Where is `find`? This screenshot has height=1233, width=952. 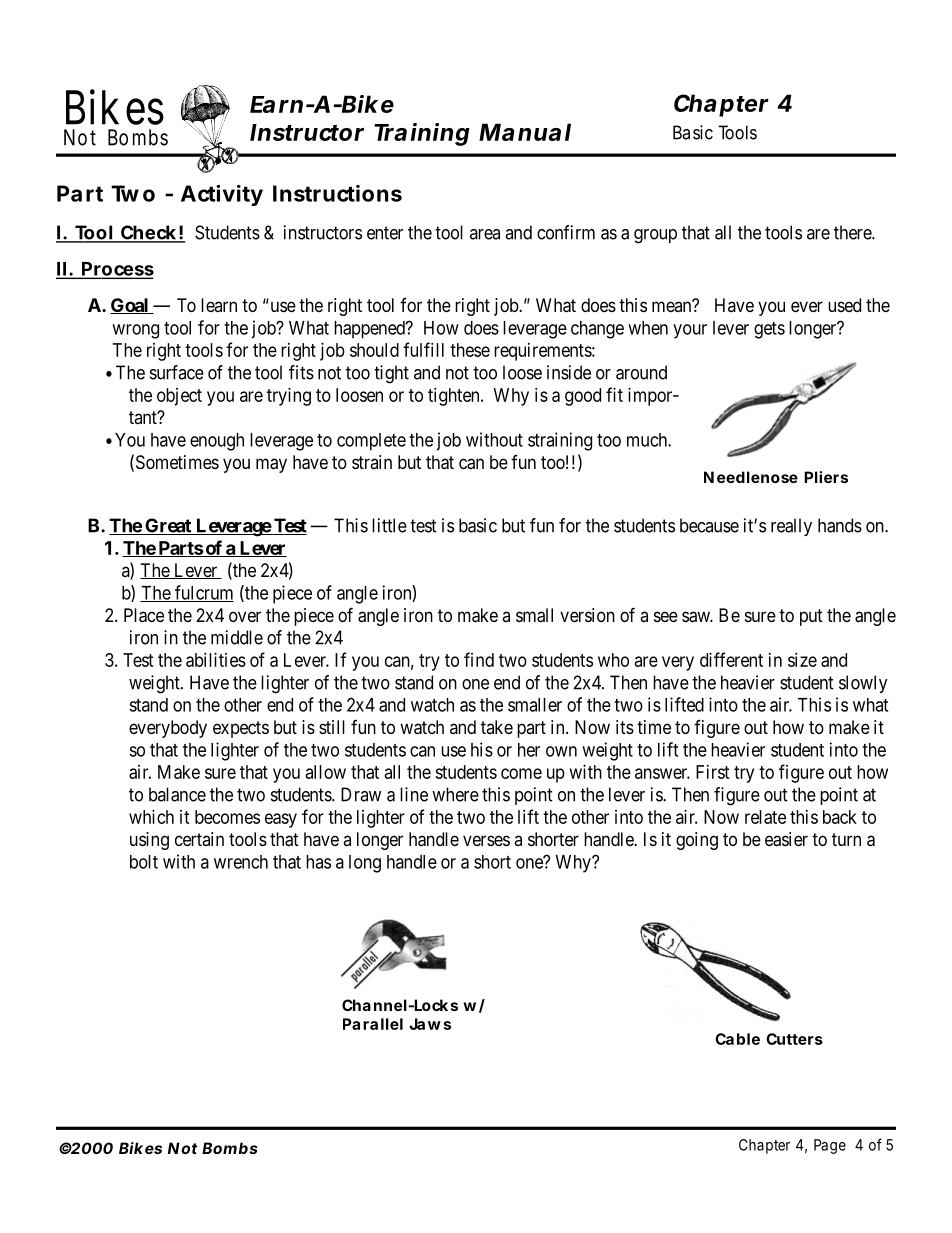
find is located at coordinates (479, 659).
